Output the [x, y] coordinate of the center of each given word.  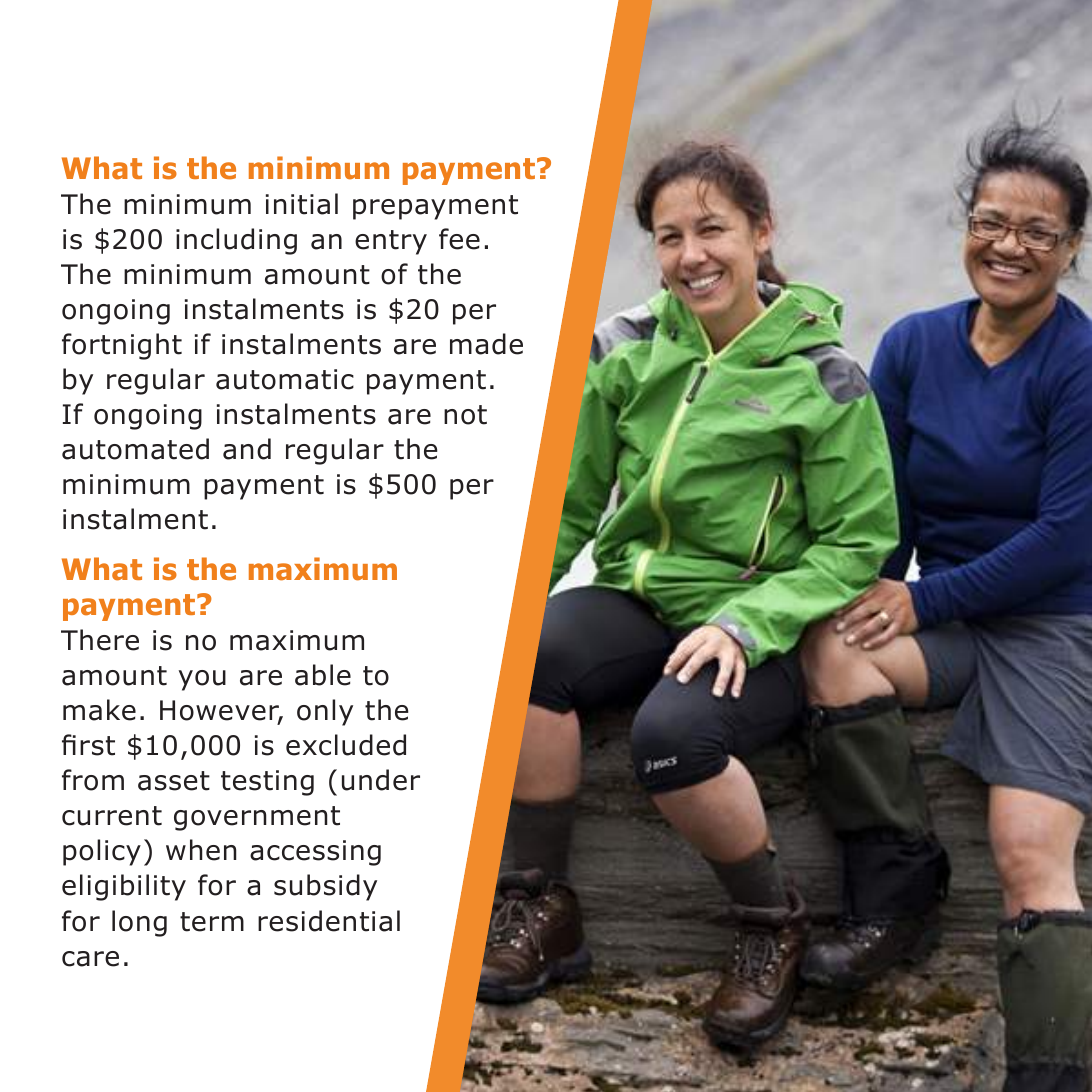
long [139, 923]
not [465, 415]
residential [329, 921]
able [323, 675]
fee [459, 239]
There [100, 640]
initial [302, 204]
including [236, 241]
